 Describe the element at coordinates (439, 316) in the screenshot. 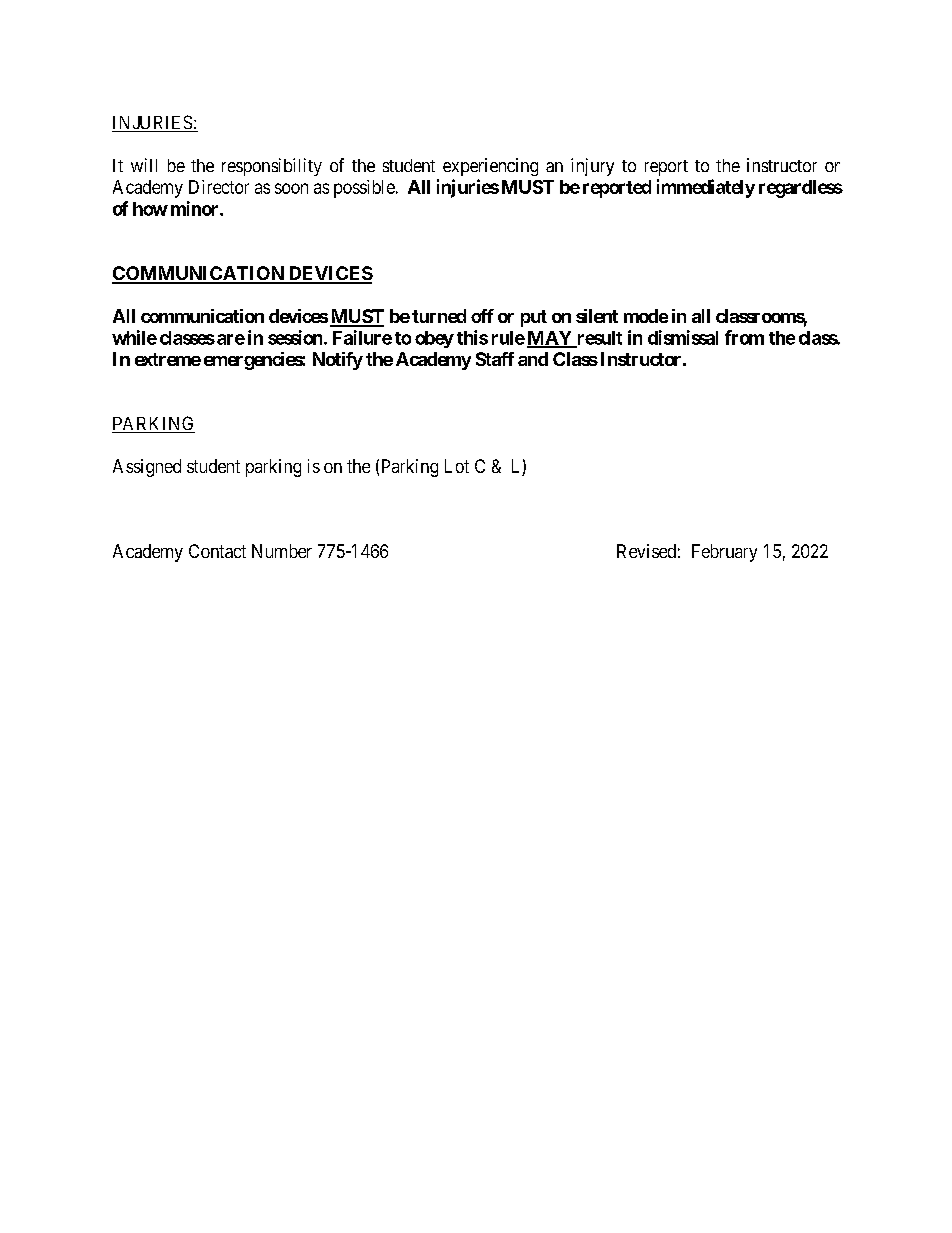

I see `turned` at that location.
